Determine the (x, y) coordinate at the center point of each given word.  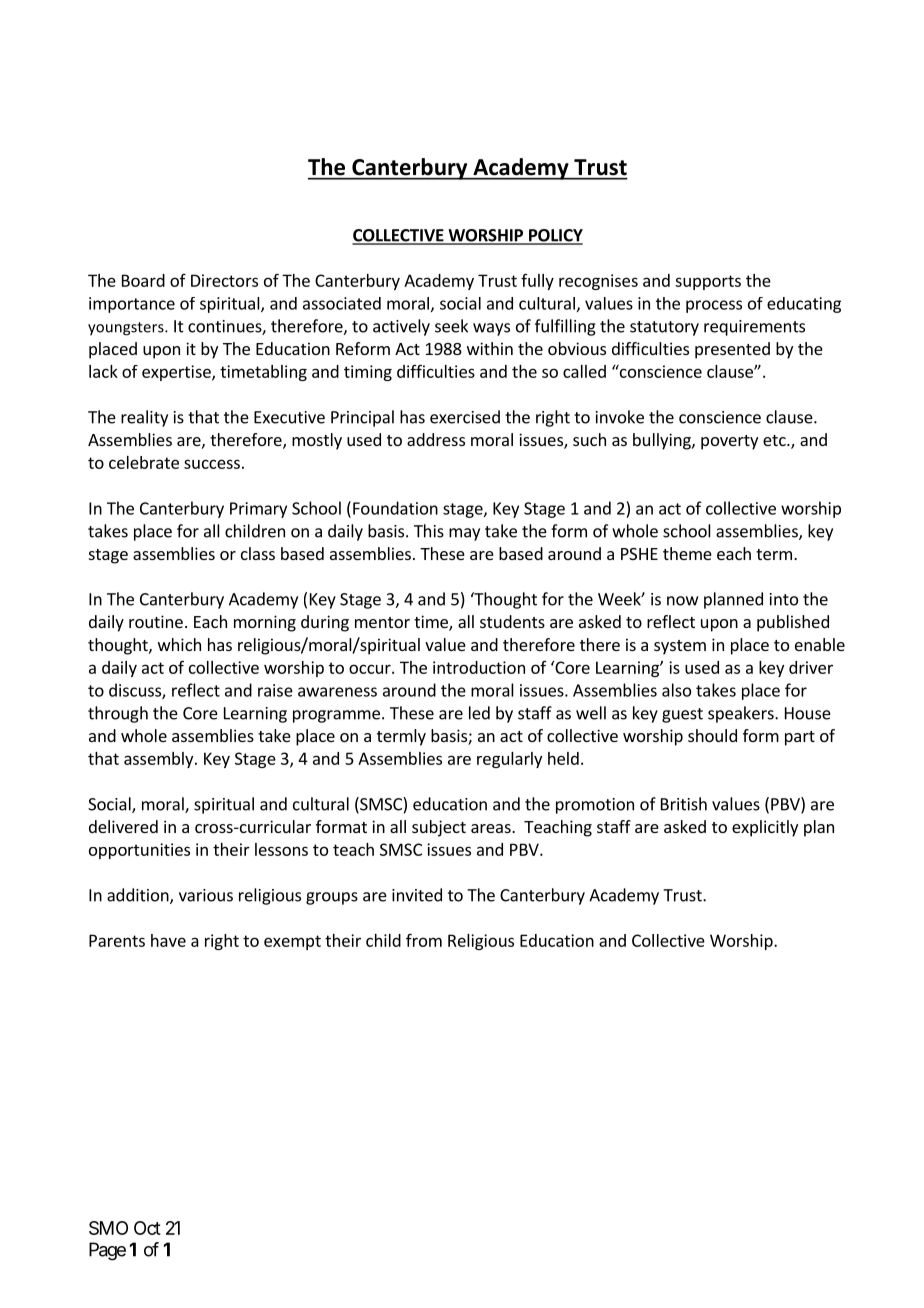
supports (708, 282)
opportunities (139, 851)
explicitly (765, 828)
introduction (479, 667)
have (168, 940)
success (212, 464)
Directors (224, 280)
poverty (729, 442)
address (436, 439)
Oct (147, 1228)
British (684, 804)
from (424, 940)
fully (537, 282)
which (179, 644)
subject (439, 828)
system (680, 647)
